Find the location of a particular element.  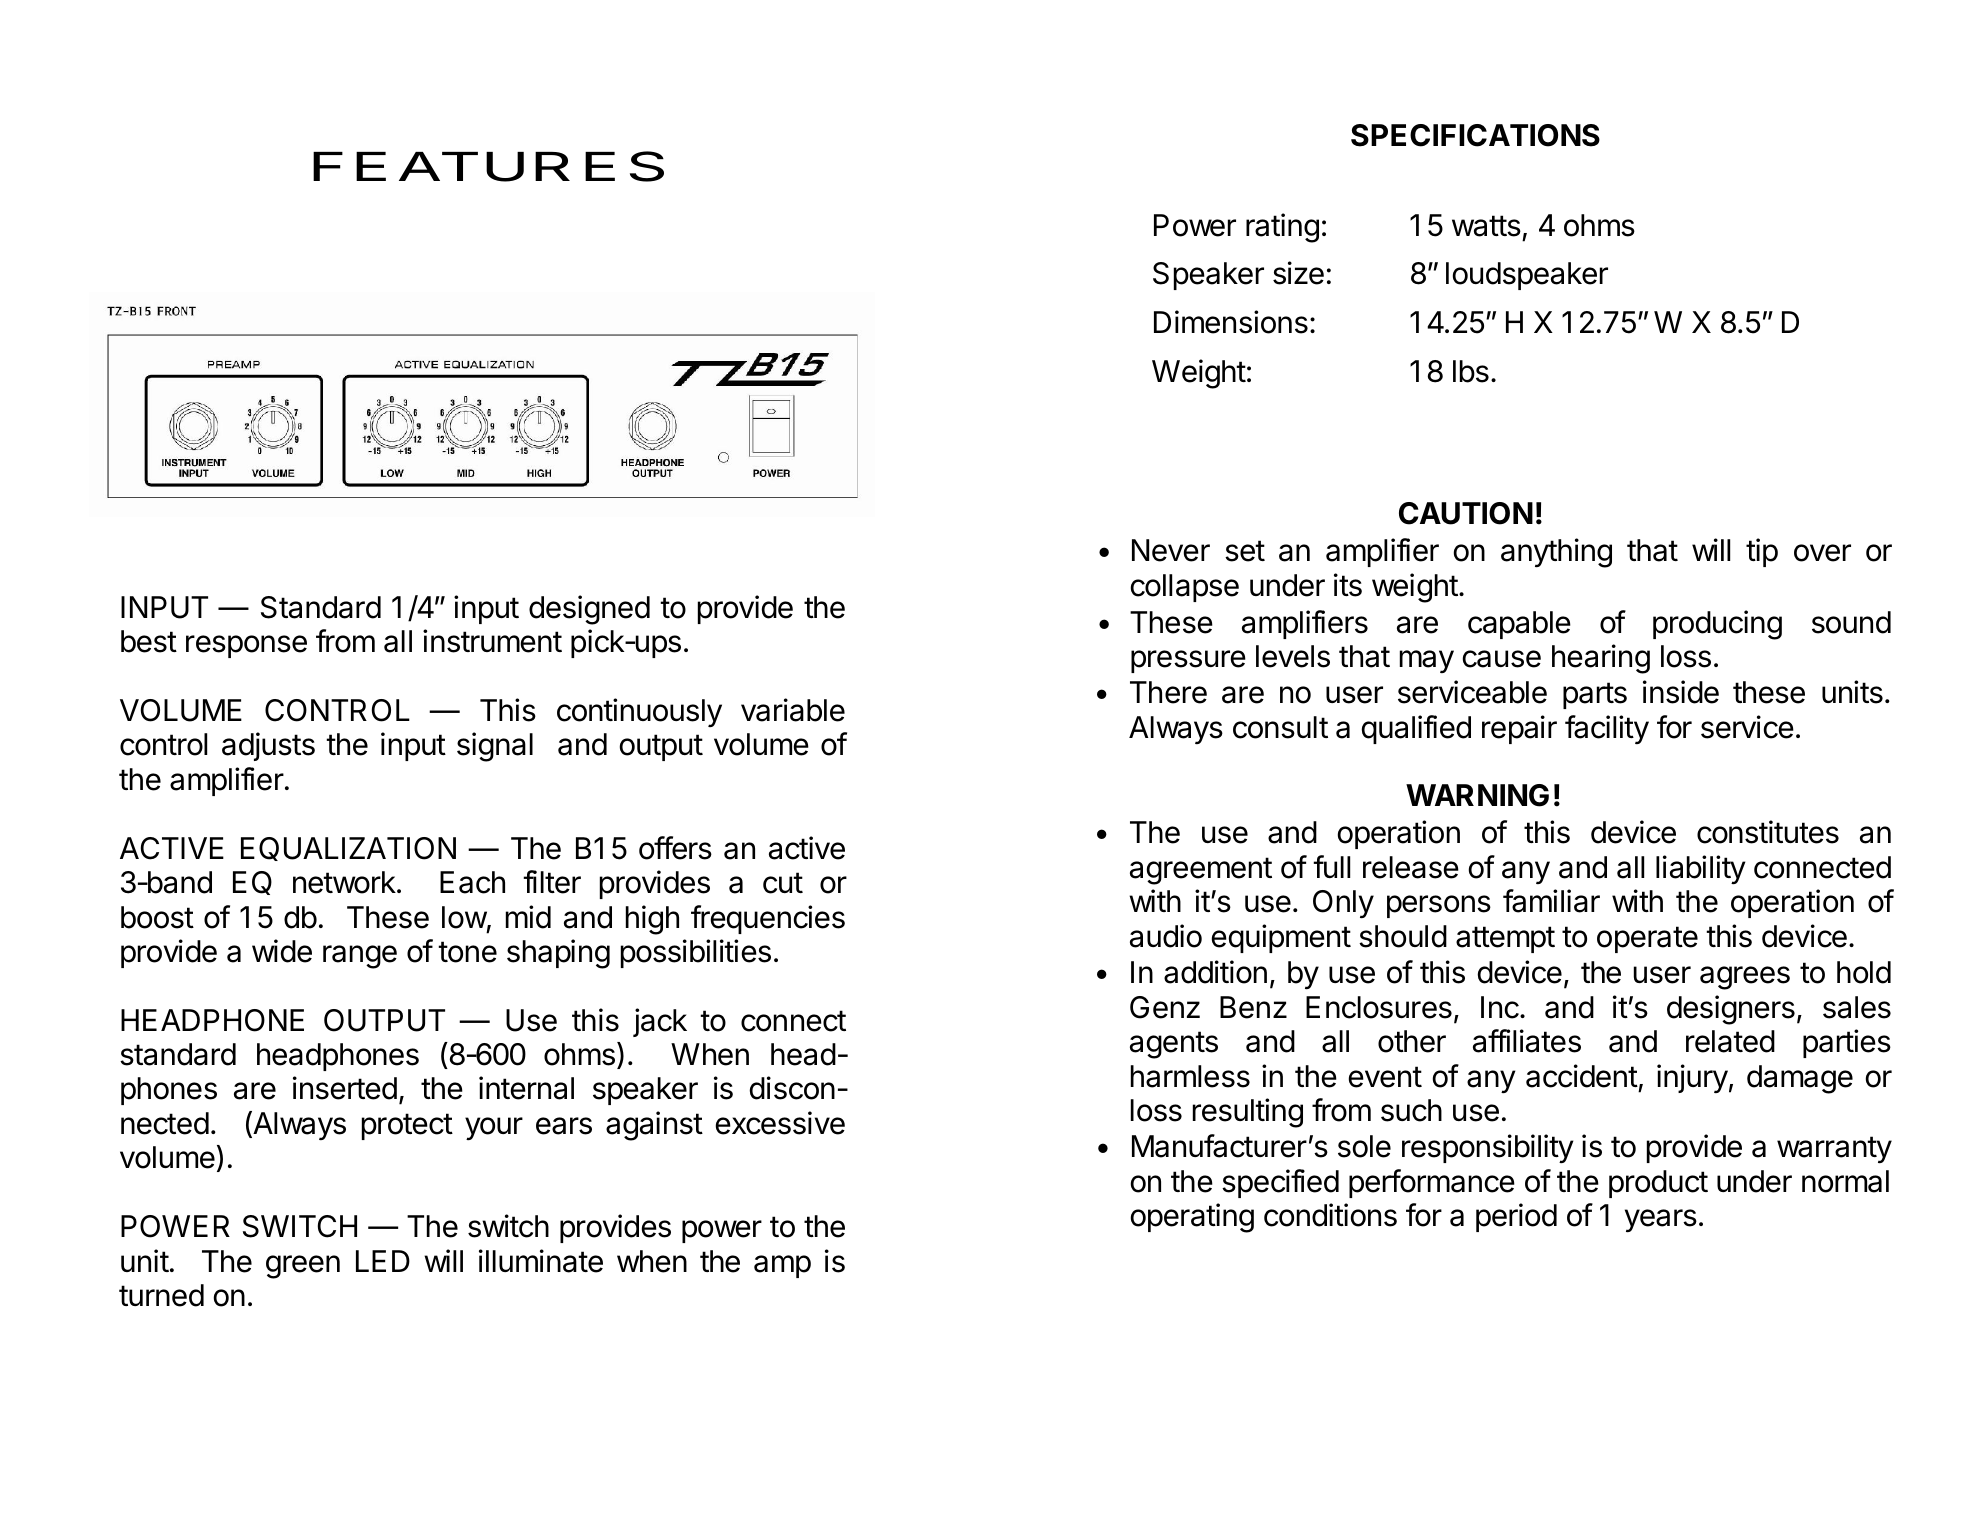

lbs is located at coordinates (1471, 371).
